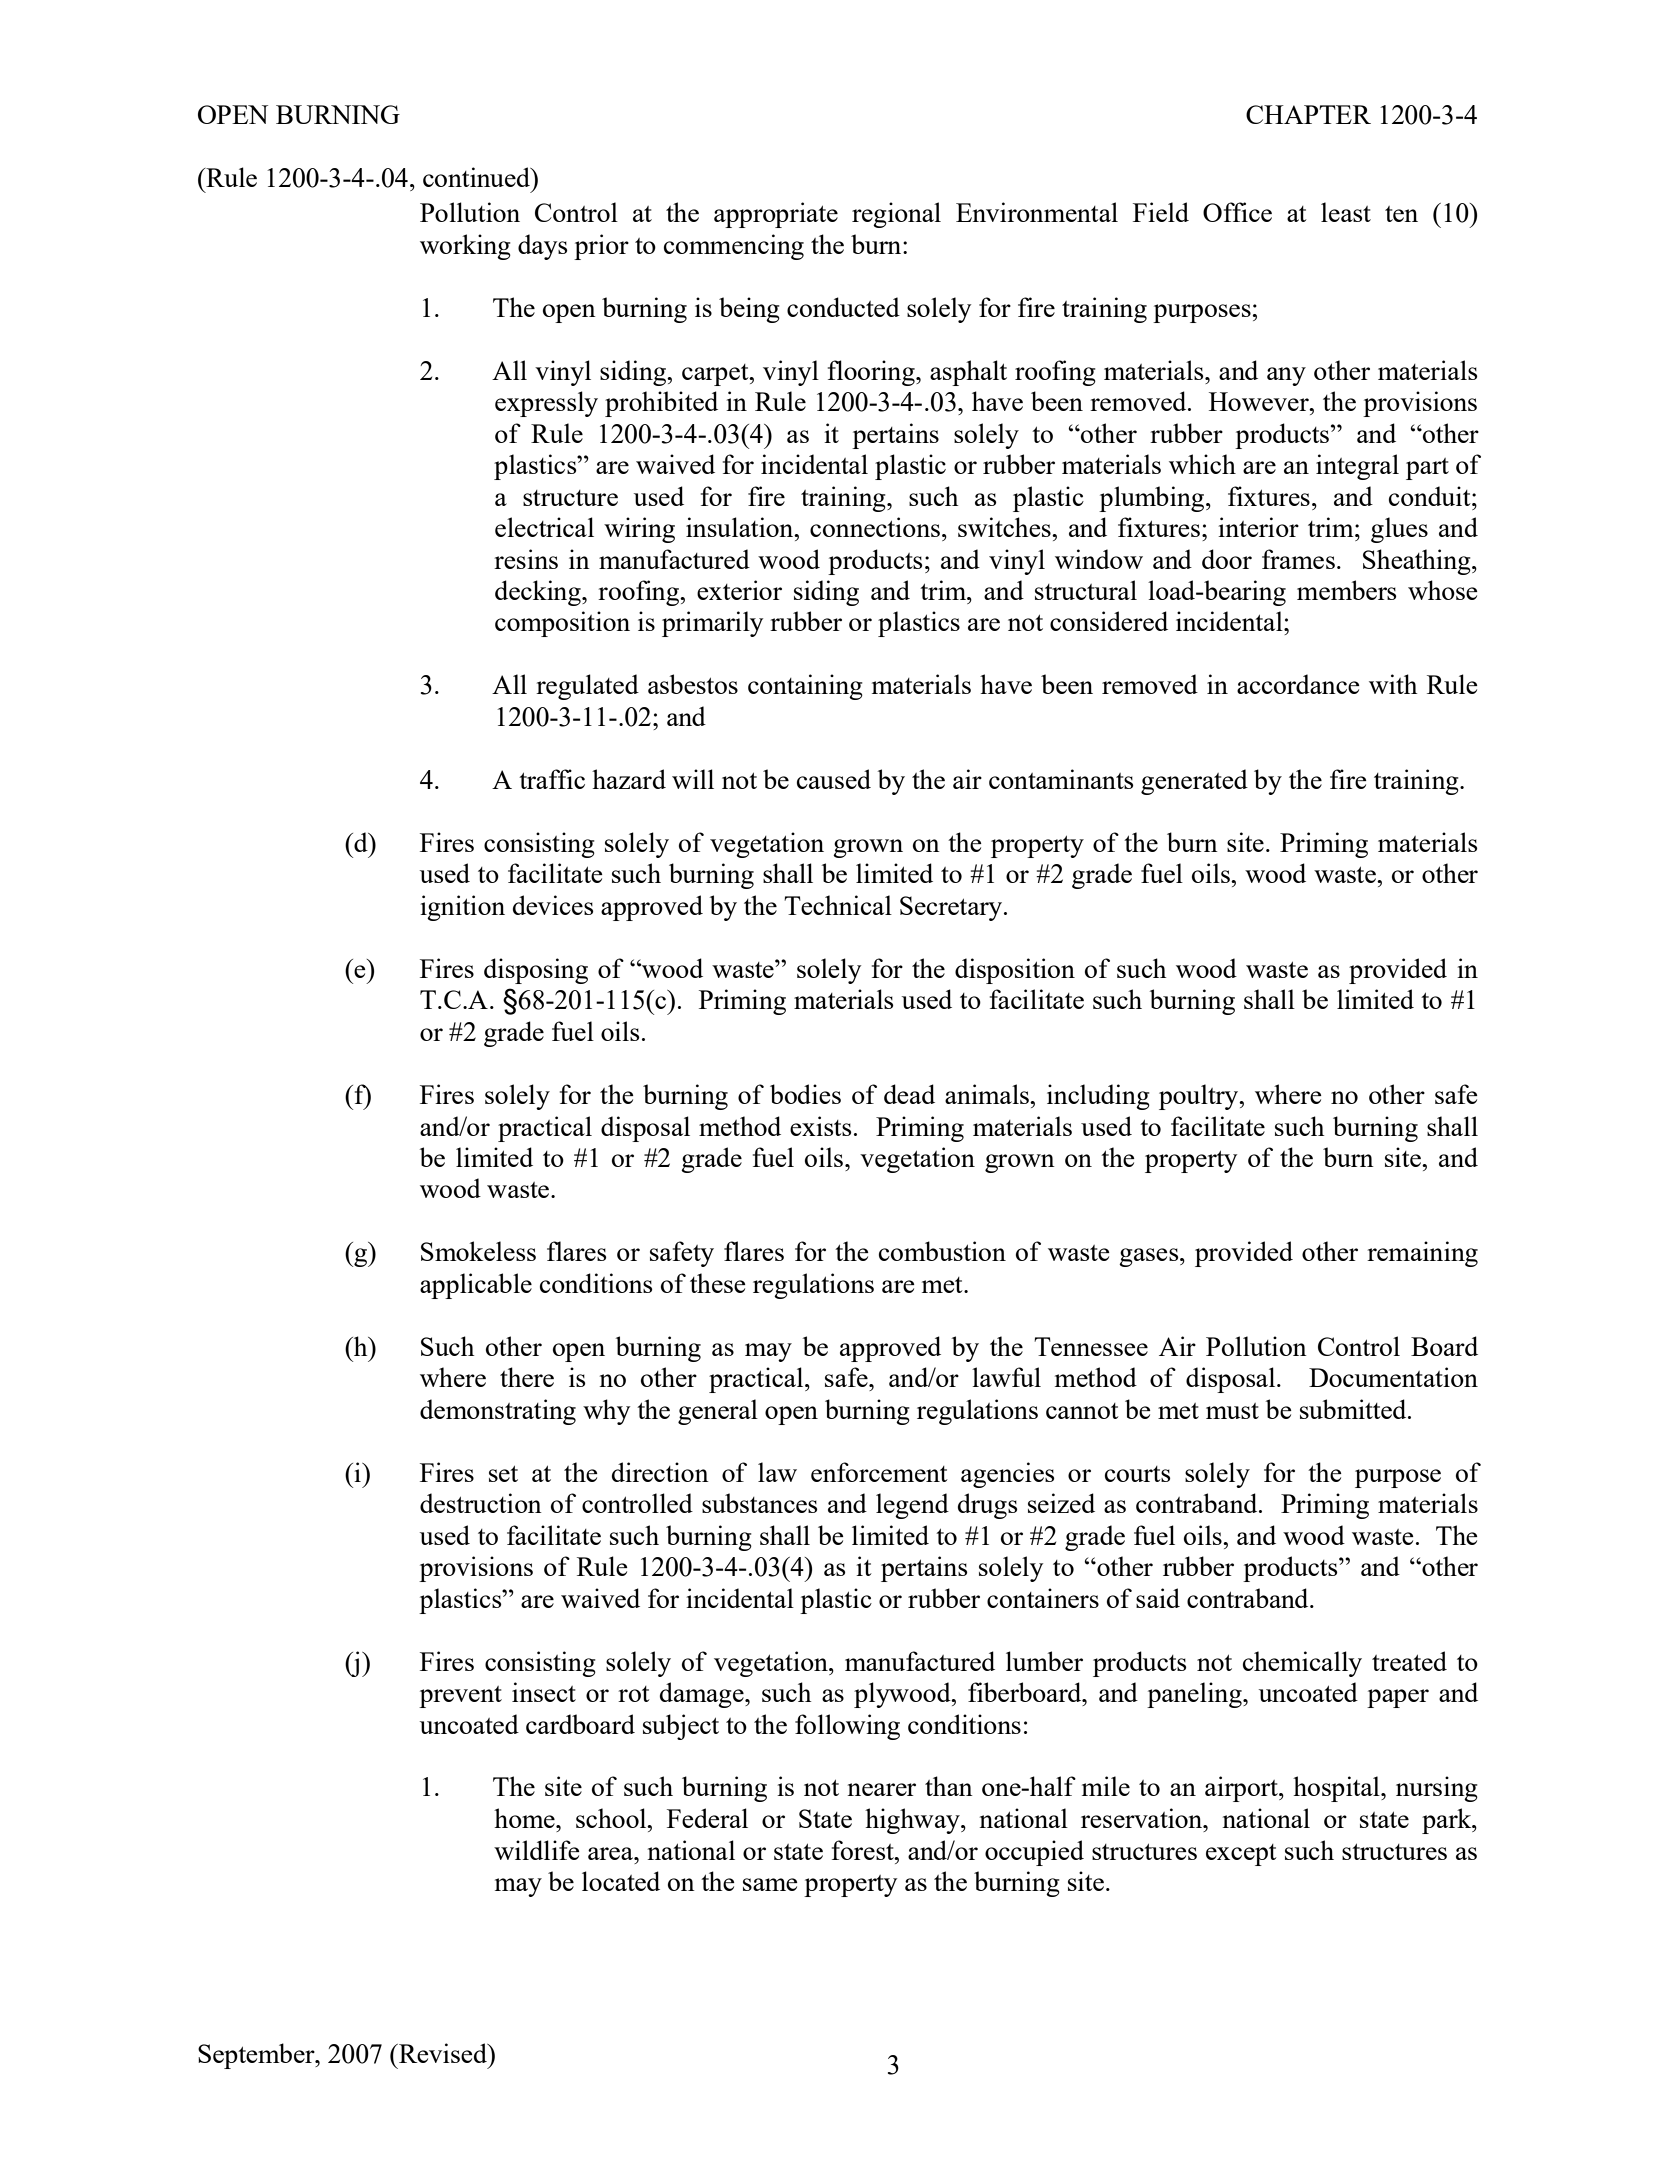 Image resolution: width=1675 pixels, height=2168 pixels. Describe the element at coordinates (805, 1094) in the screenshot. I see `bodies` at that location.
